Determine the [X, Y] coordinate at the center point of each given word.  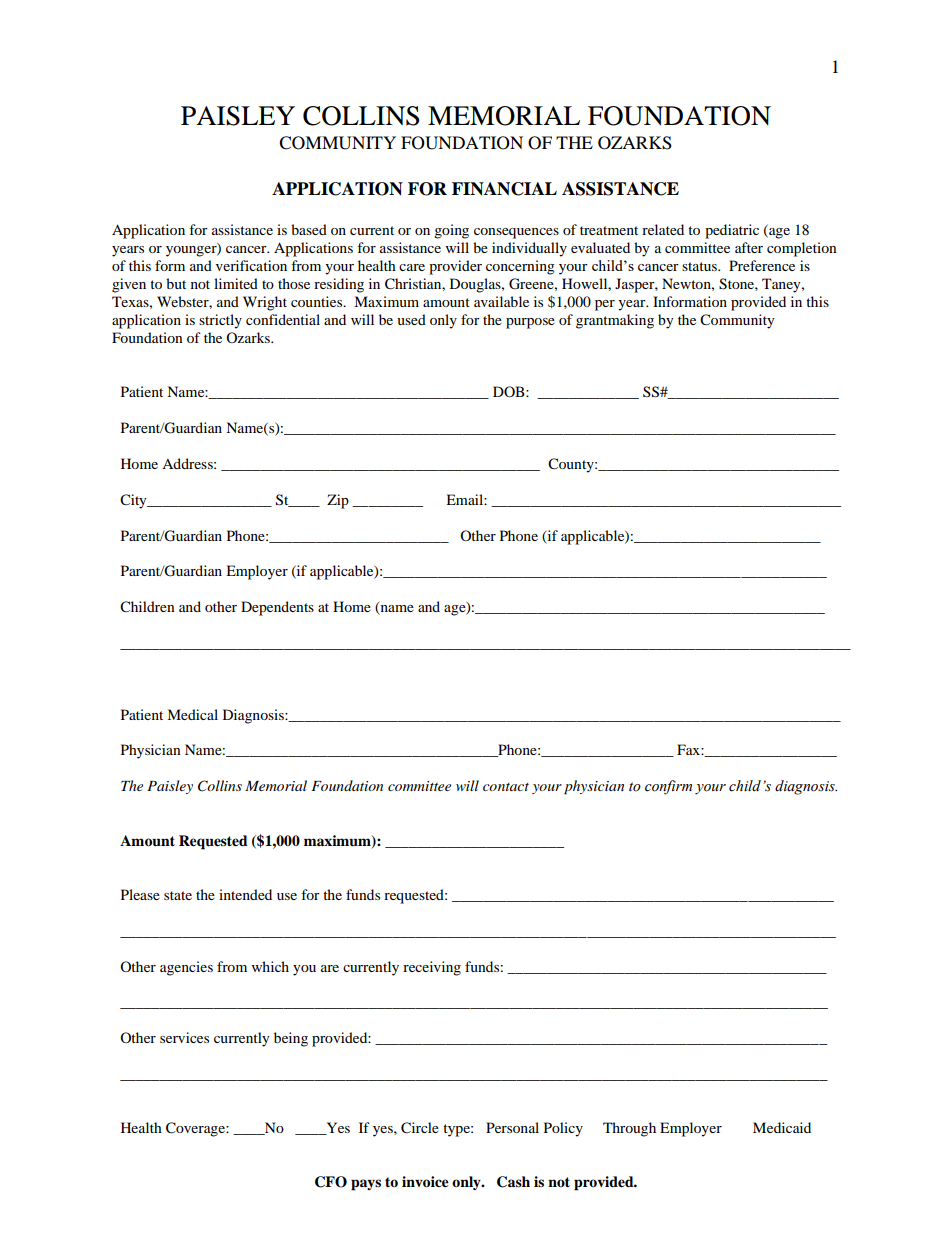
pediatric [732, 231]
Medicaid [782, 1127]
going [451, 231]
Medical [192, 714]
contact [506, 787]
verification [251, 265]
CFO [331, 1182]
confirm [668, 787]
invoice [425, 1182]
